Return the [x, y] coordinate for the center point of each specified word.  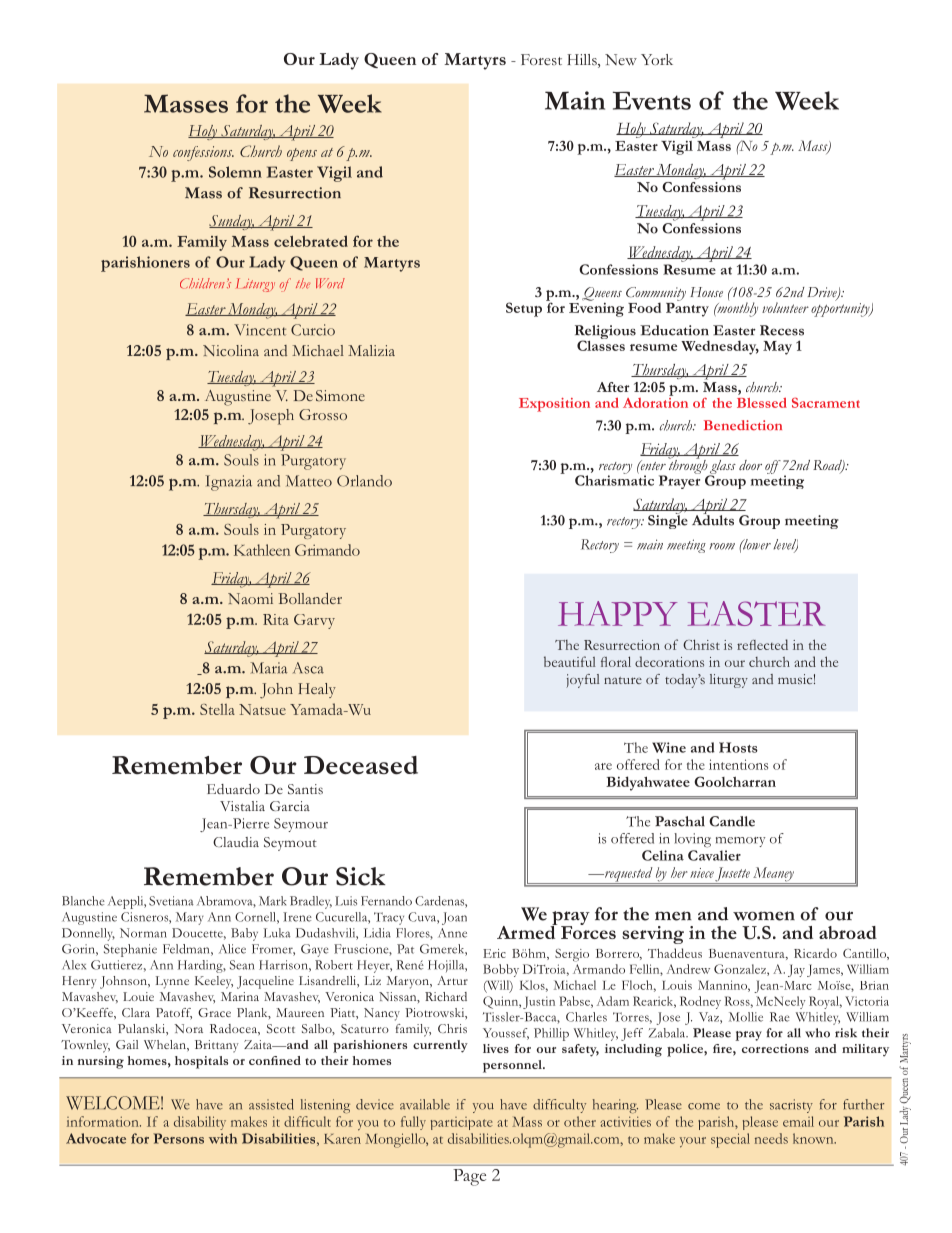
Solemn [235, 172]
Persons [178, 1138]
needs [771, 1138]
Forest [541, 59]
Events [652, 100]
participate [462, 1123]
